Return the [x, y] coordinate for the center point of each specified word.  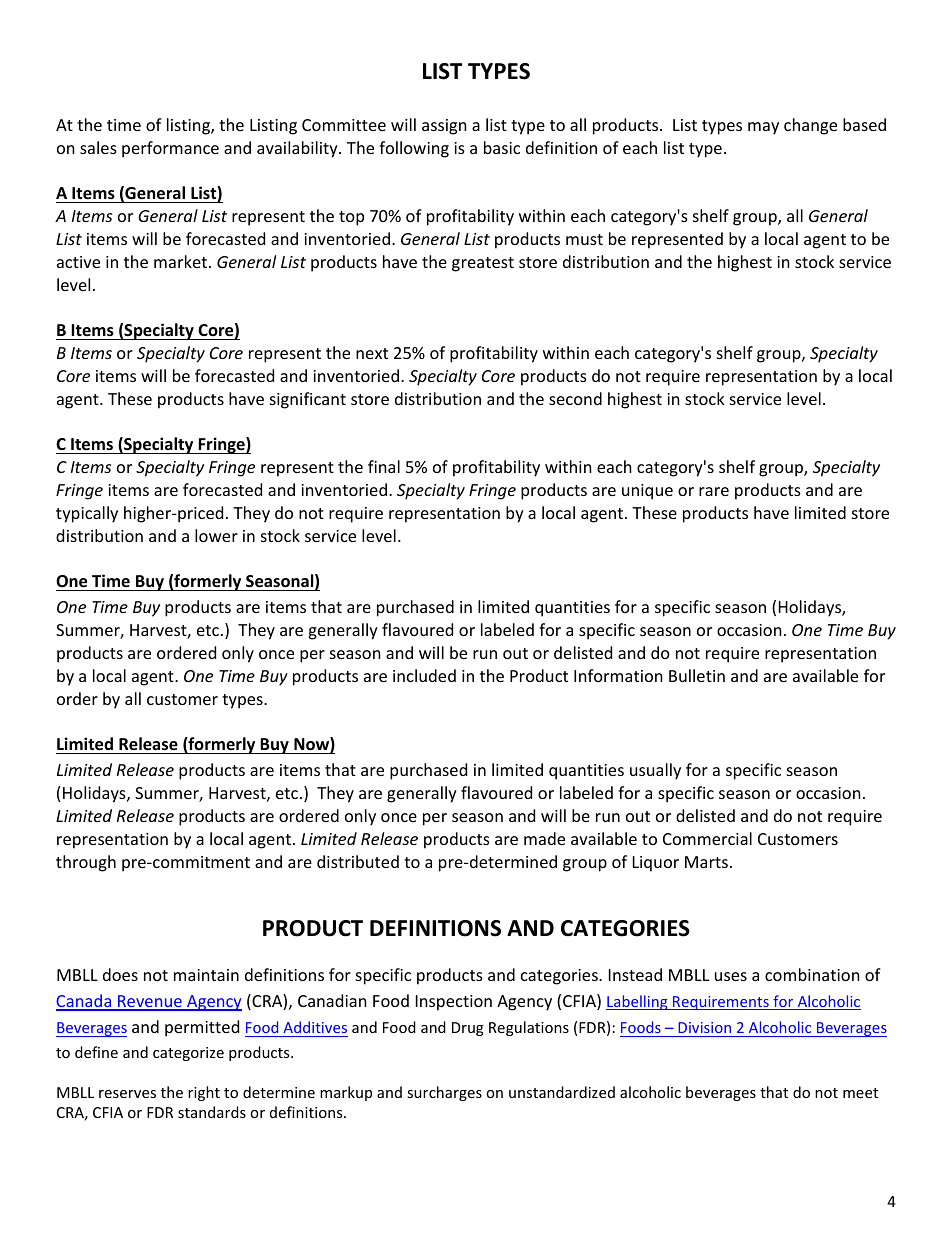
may [763, 128]
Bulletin [697, 675]
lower [216, 535]
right [204, 1093]
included [424, 675]
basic [502, 147]
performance [170, 149]
